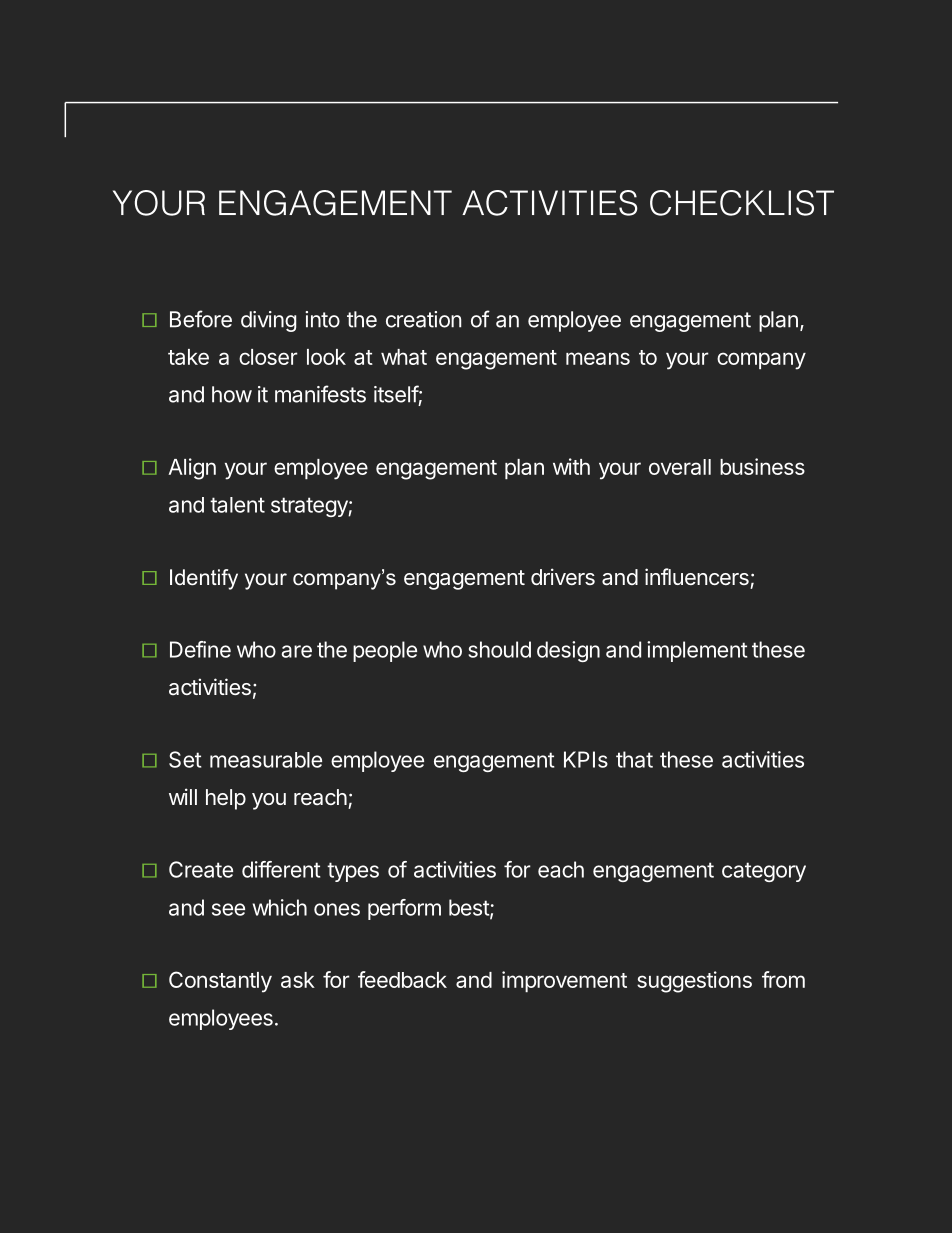 Image resolution: width=952 pixels, height=1233 pixels. I want to click on influencers, so click(697, 576).
